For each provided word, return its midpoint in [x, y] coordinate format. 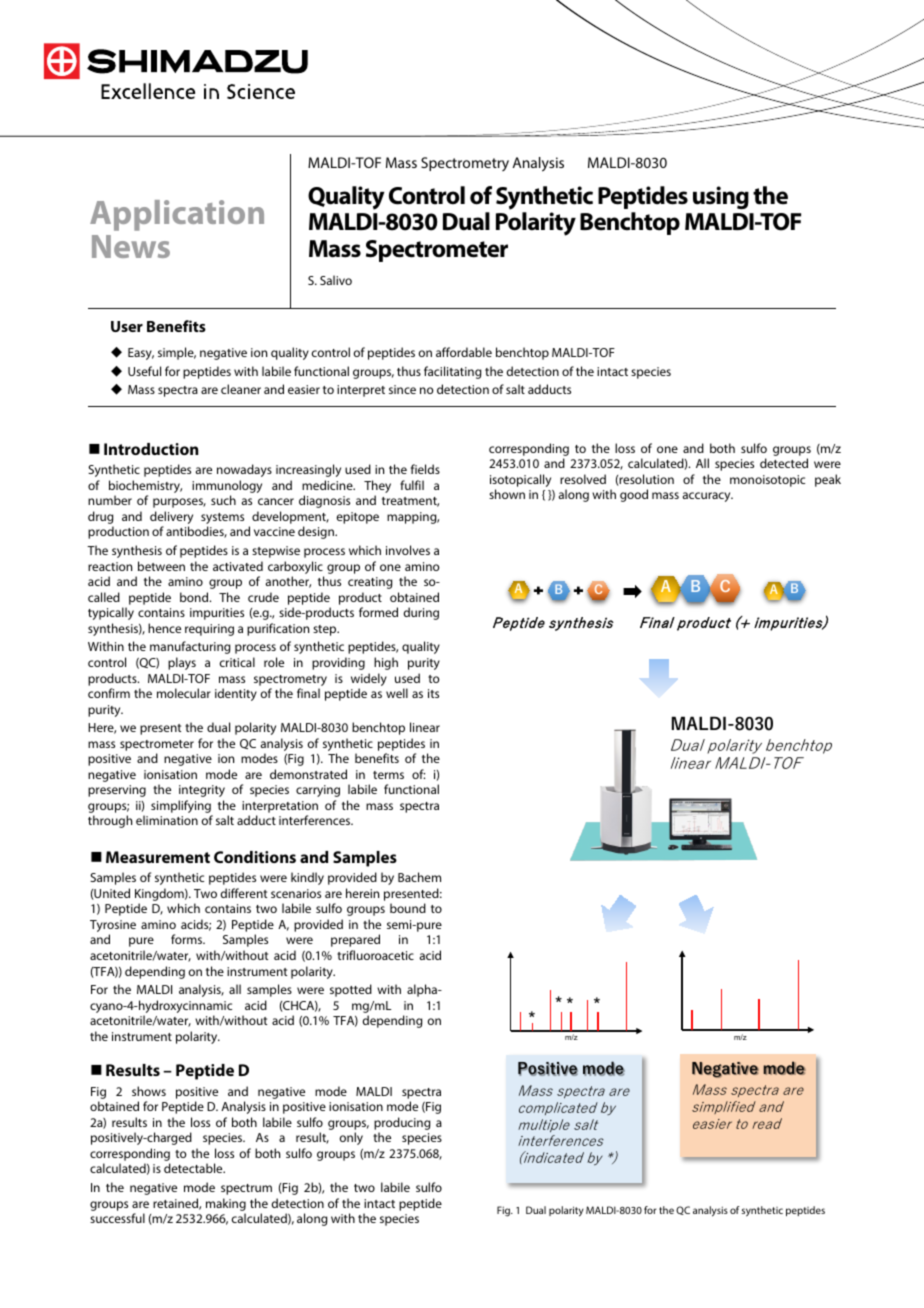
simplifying [182, 808]
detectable [194, 1168]
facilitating [452, 372]
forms [187, 939]
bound [408, 908]
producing [402, 1125]
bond [195, 597]
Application [177, 215]
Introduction [151, 449]
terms [388, 775]
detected [784, 463]
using [721, 197]
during [421, 613]
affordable [464, 352]
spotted [351, 990]
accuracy [708, 497]
